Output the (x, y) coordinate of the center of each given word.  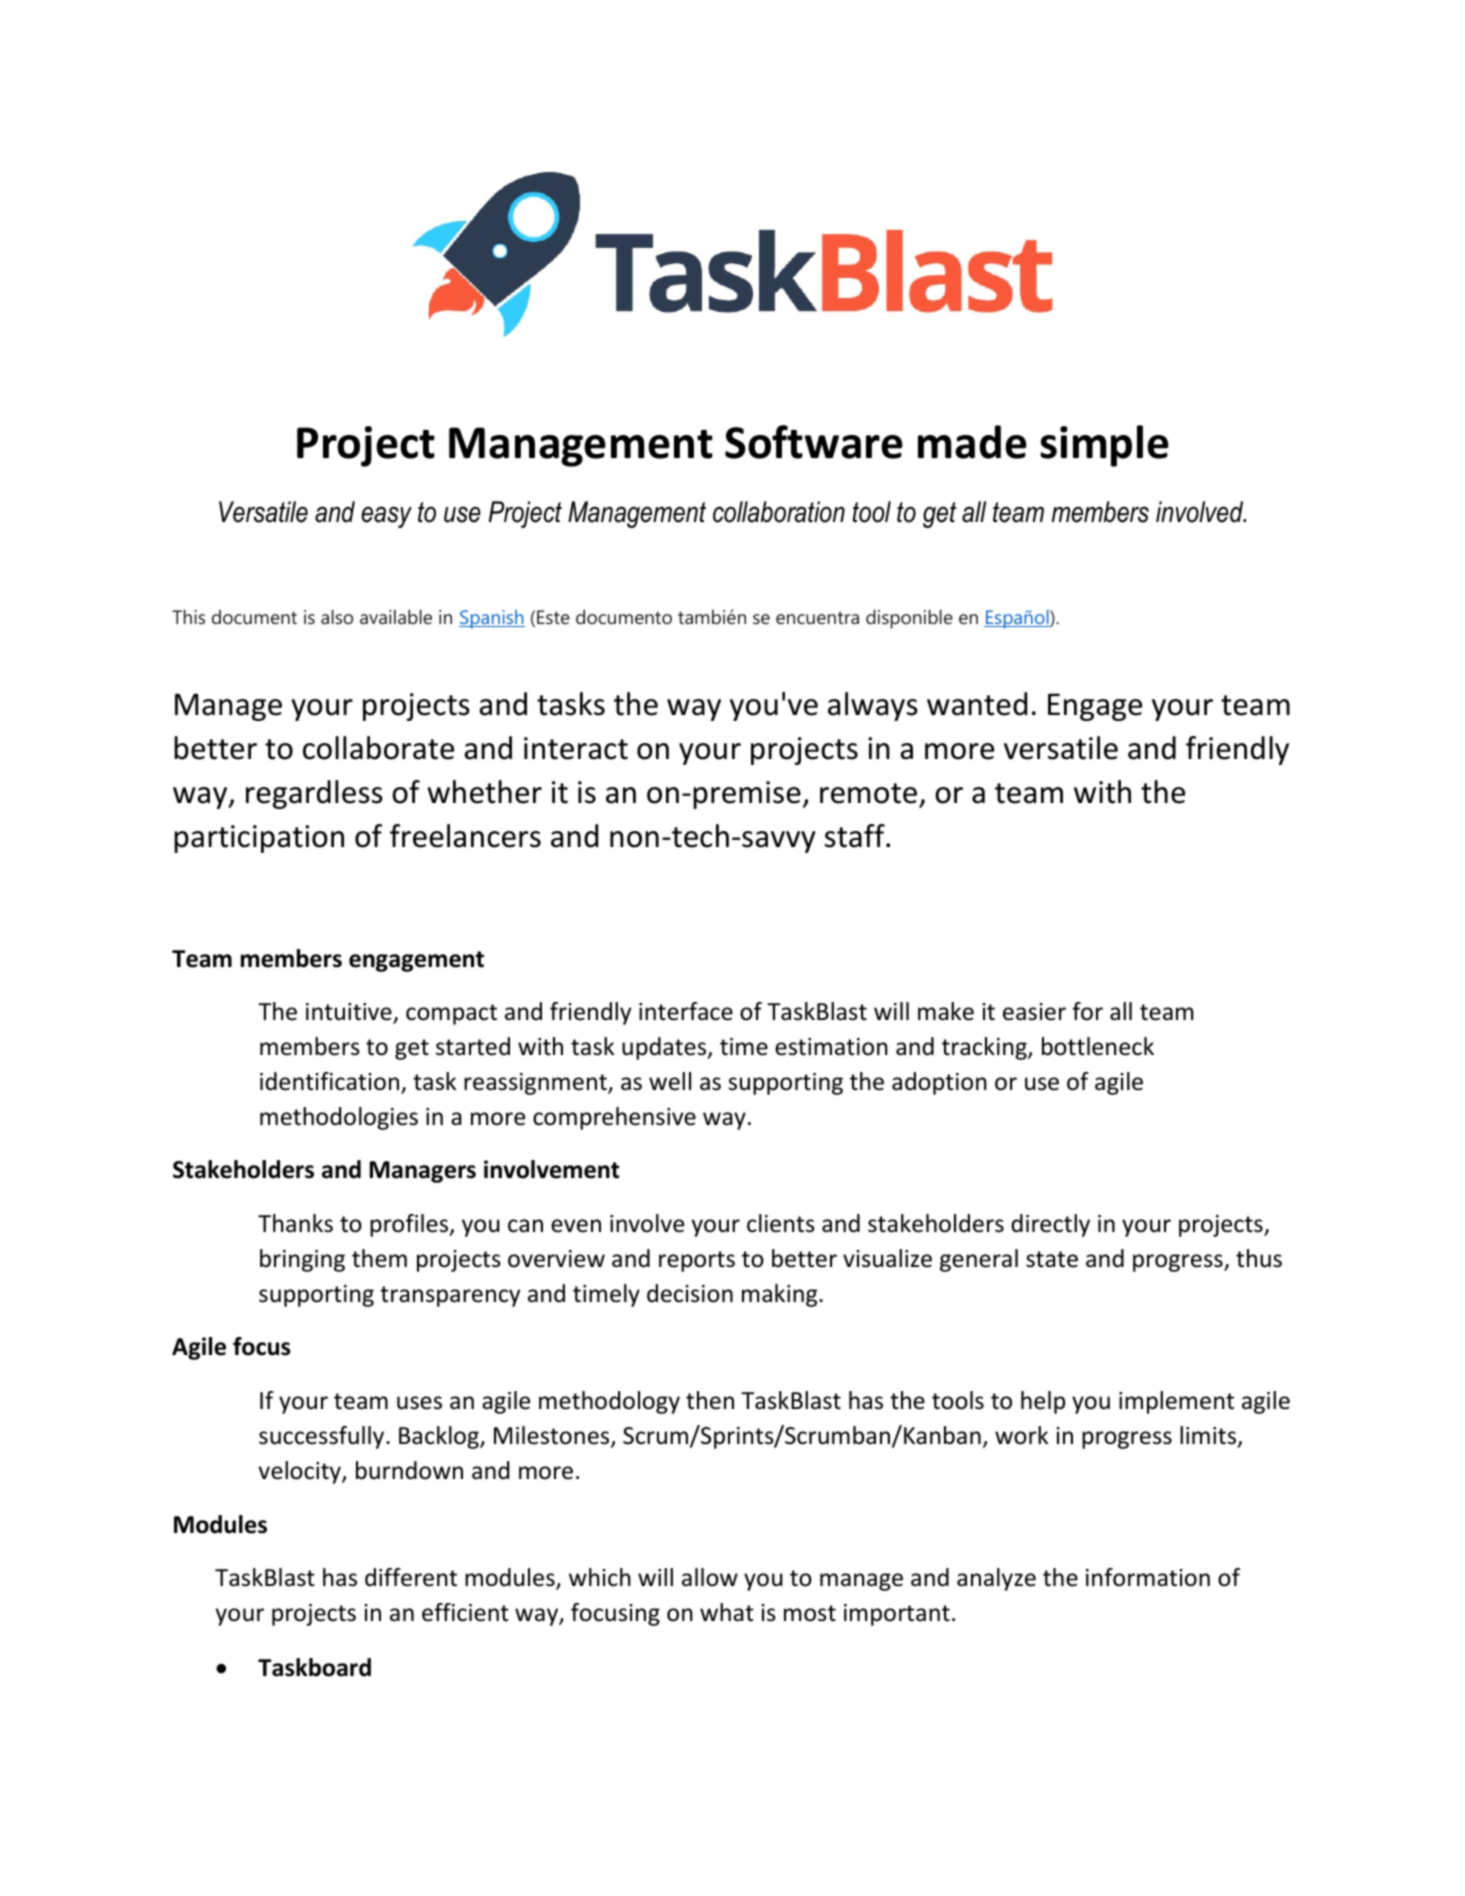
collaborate (378, 748)
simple (1104, 446)
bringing (302, 1260)
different (411, 1577)
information (1148, 1577)
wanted (977, 704)
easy (386, 517)
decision (690, 1293)
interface (686, 1011)
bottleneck (1098, 1046)
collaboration (779, 512)
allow (710, 1577)
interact (576, 748)
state (1052, 1259)
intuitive (350, 1013)
